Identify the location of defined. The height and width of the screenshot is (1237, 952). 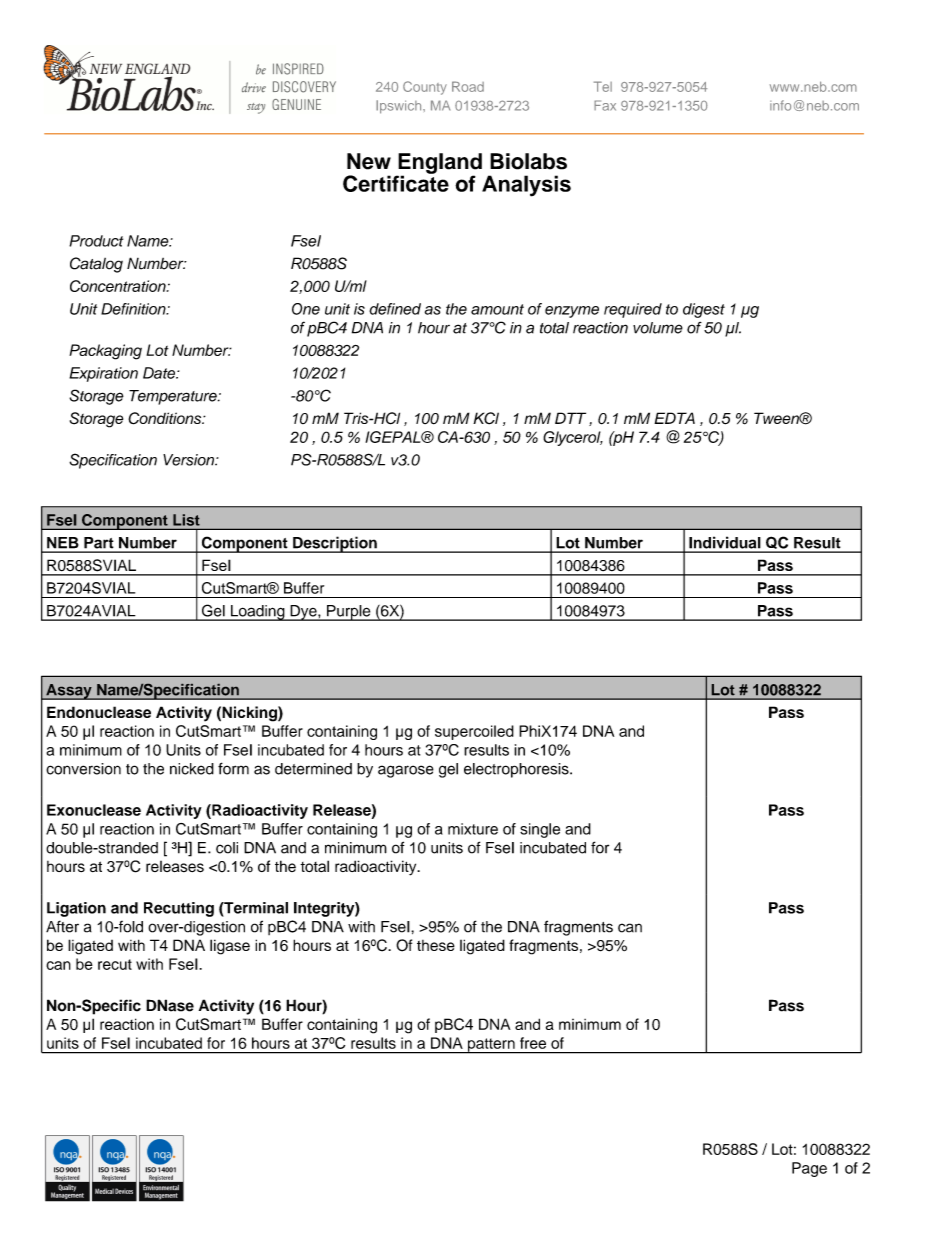
(395, 309).
